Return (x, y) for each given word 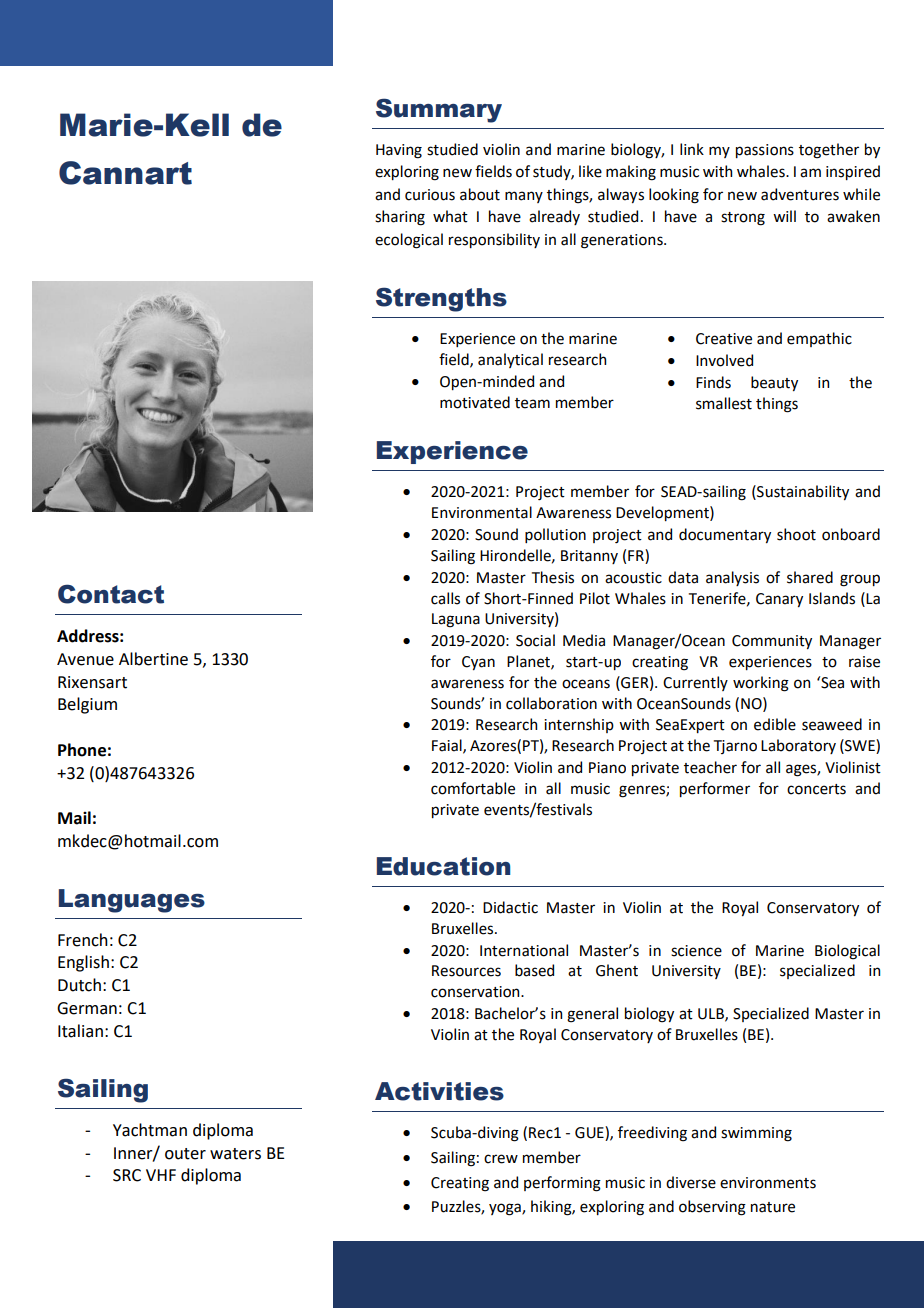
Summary (439, 110)
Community (772, 642)
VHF (161, 1175)
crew (501, 1159)
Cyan (478, 663)
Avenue (85, 659)
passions (765, 151)
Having (399, 151)
